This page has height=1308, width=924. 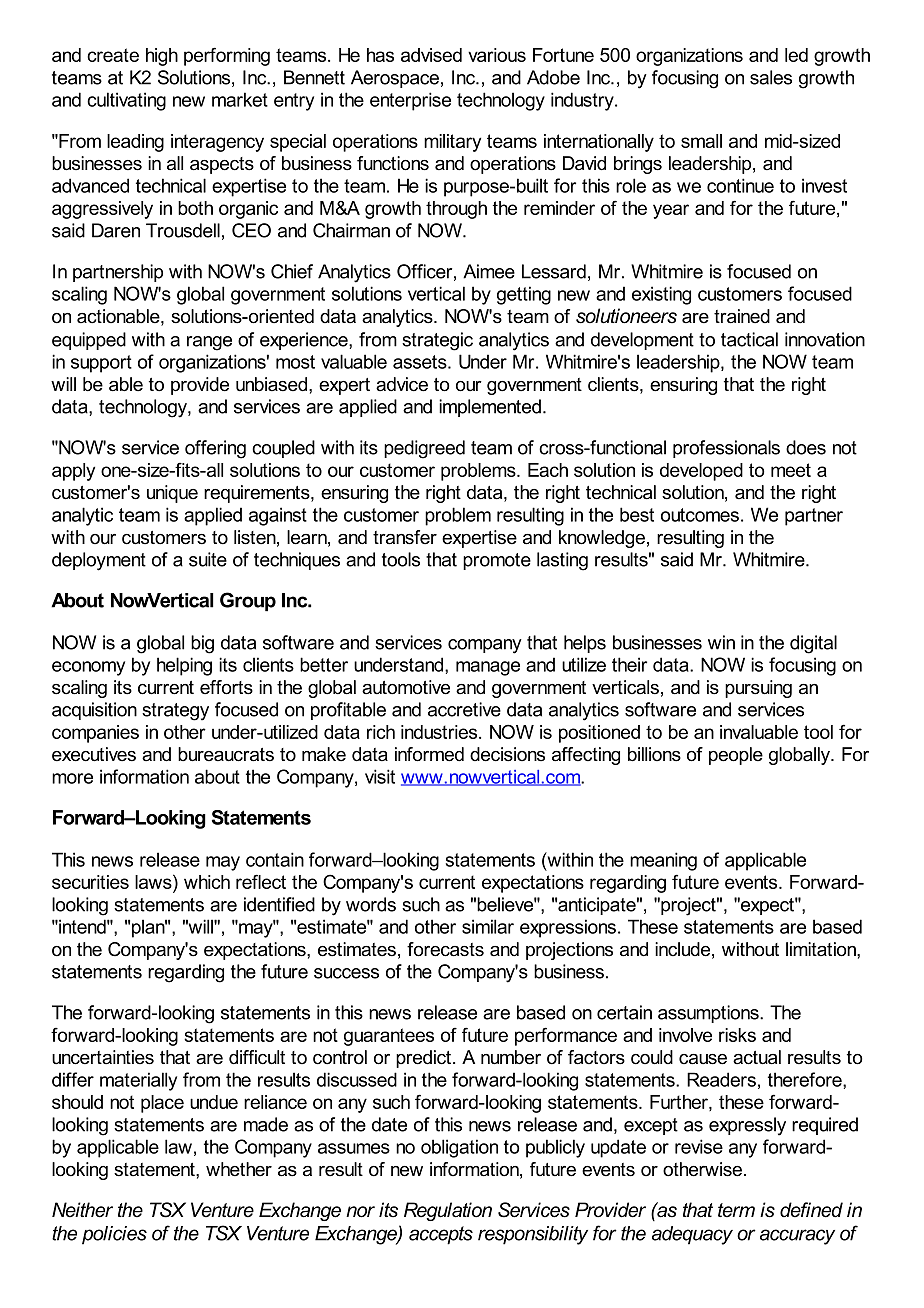 What do you see at coordinates (184, 666) in the page?
I see `helping` at bounding box center [184, 666].
